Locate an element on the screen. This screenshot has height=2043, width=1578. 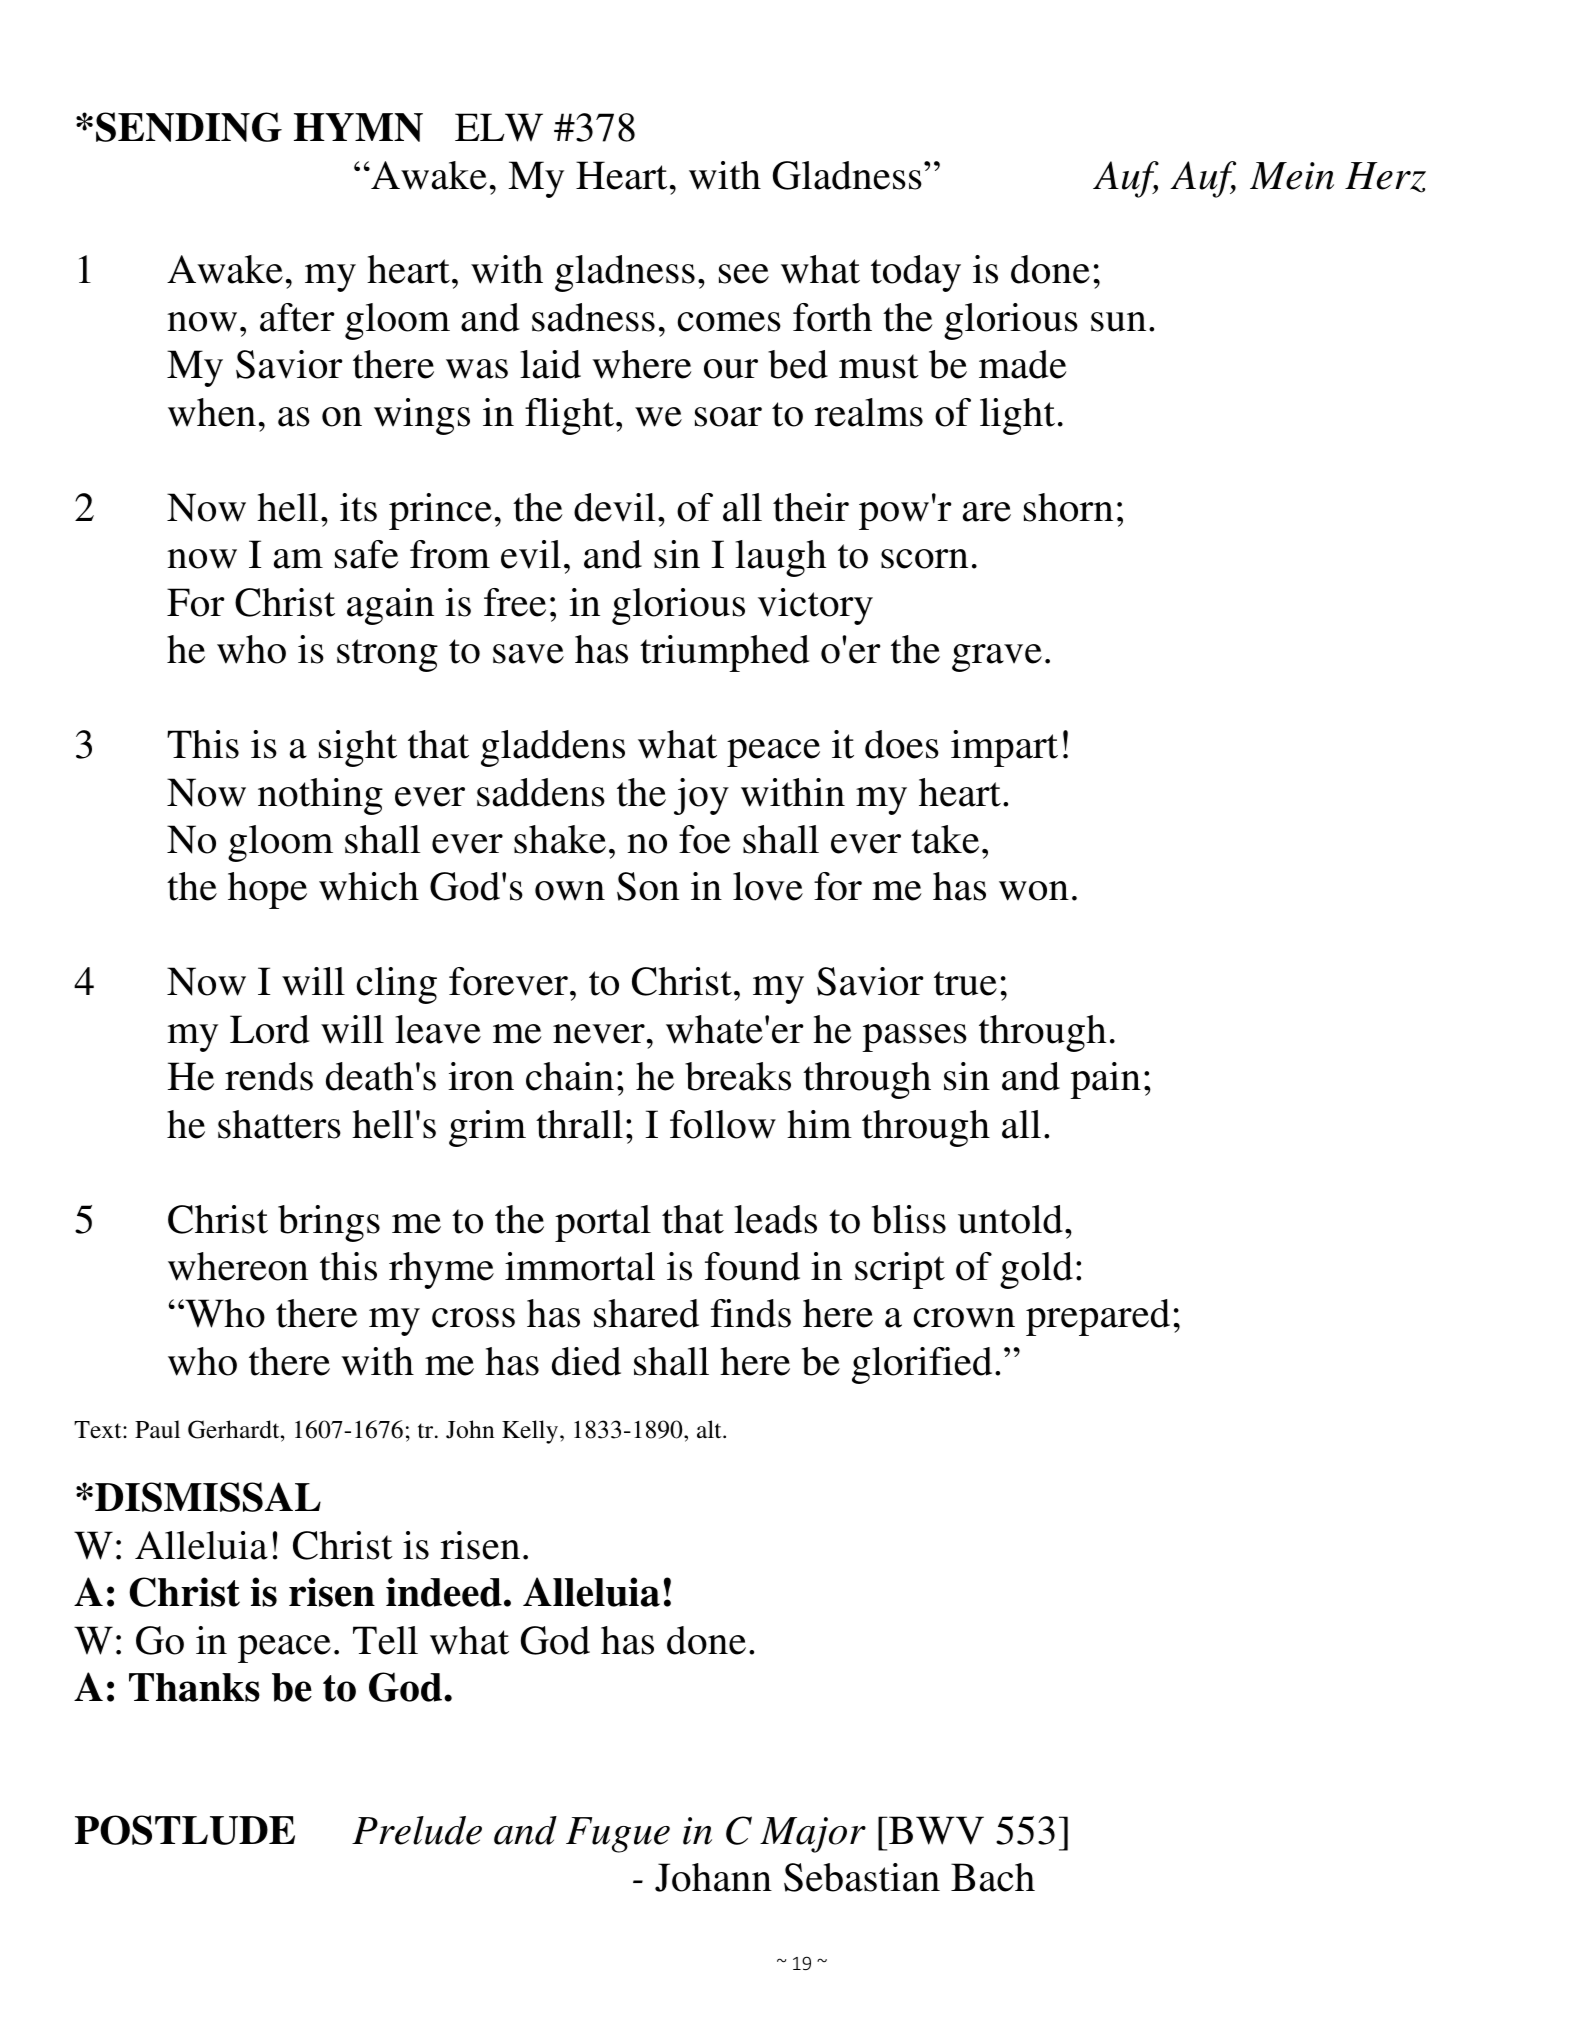
brings is located at coordinates (329, 1223).
